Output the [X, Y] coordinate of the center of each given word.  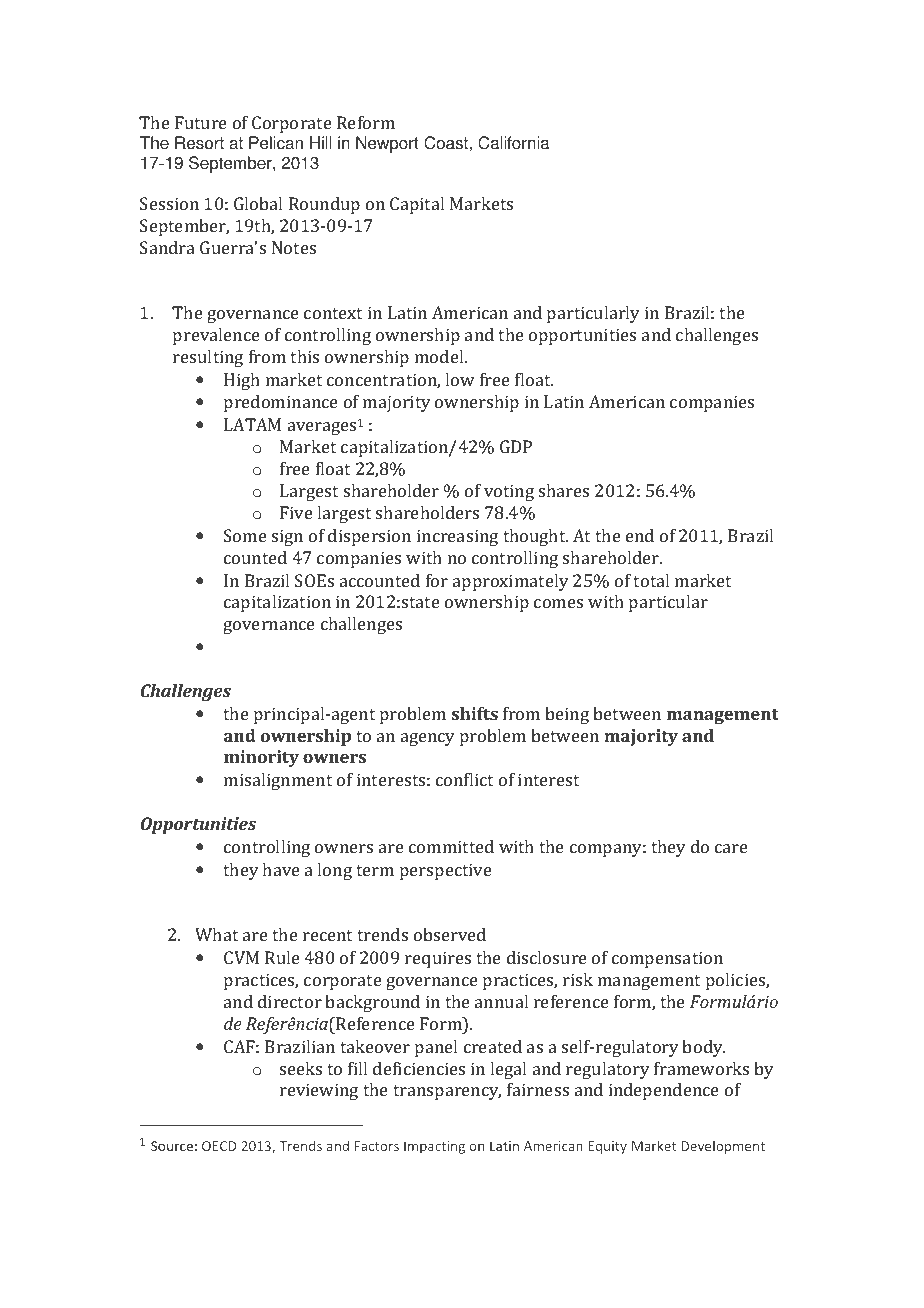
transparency [447, 1092]
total [651, 580]
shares [564, 490]
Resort [199, 143]
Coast [447, 143]
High [242, 381]
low [459, 379]
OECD [219, 1146]
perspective [446, 871]
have [281, 869]
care [731, 848]
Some [245, 535]
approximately [511, 582]
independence [664, 1091]
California [514, 143]
